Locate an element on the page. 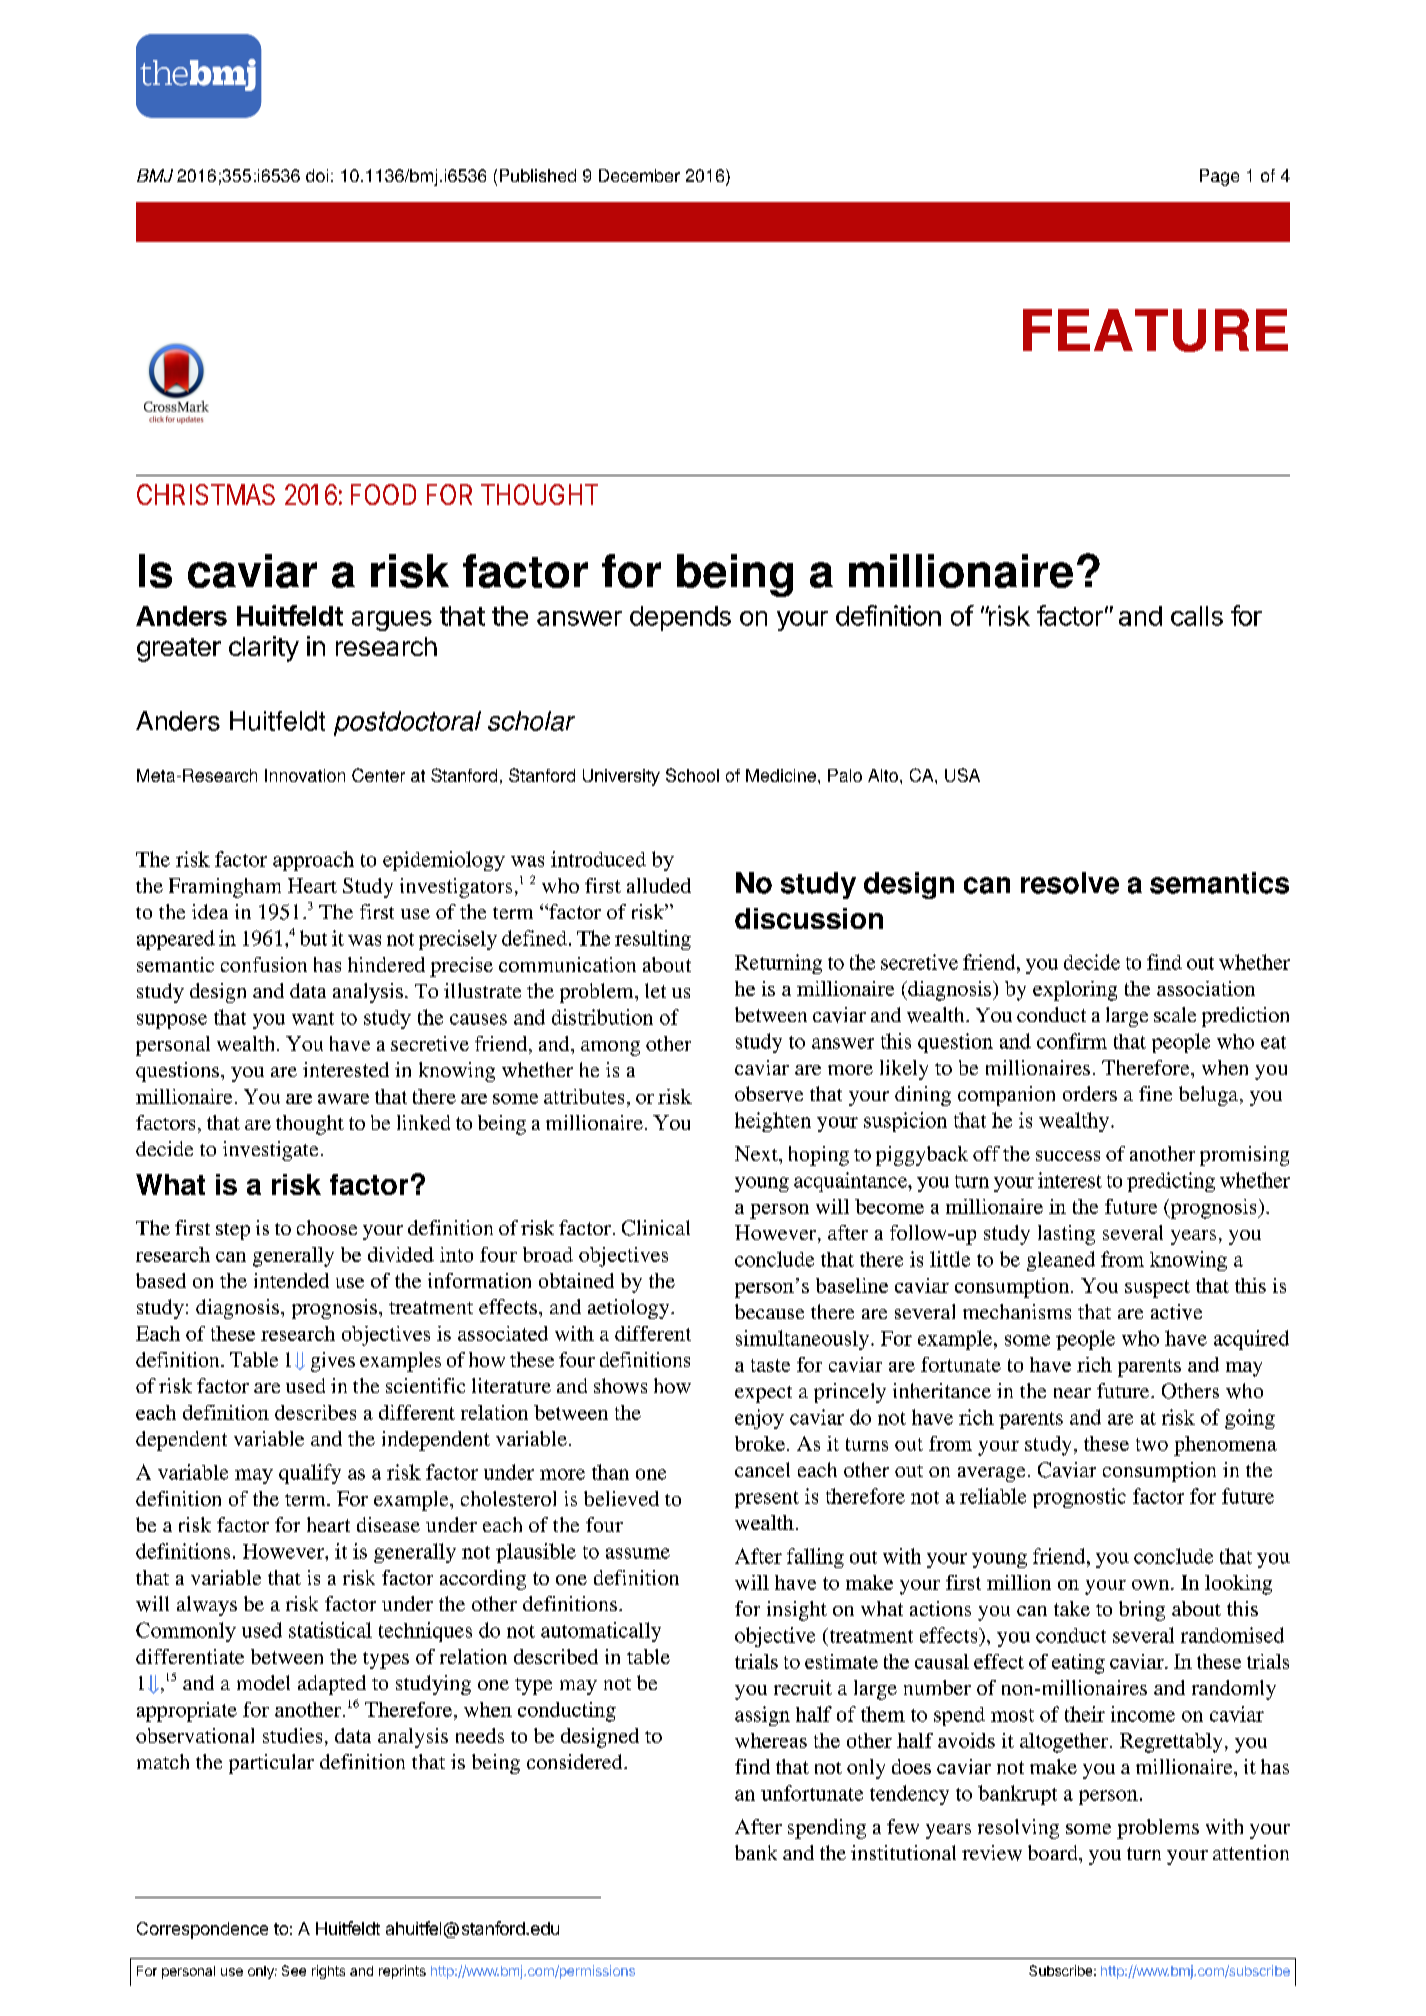  choose is located at coordinates (327, 1227).
